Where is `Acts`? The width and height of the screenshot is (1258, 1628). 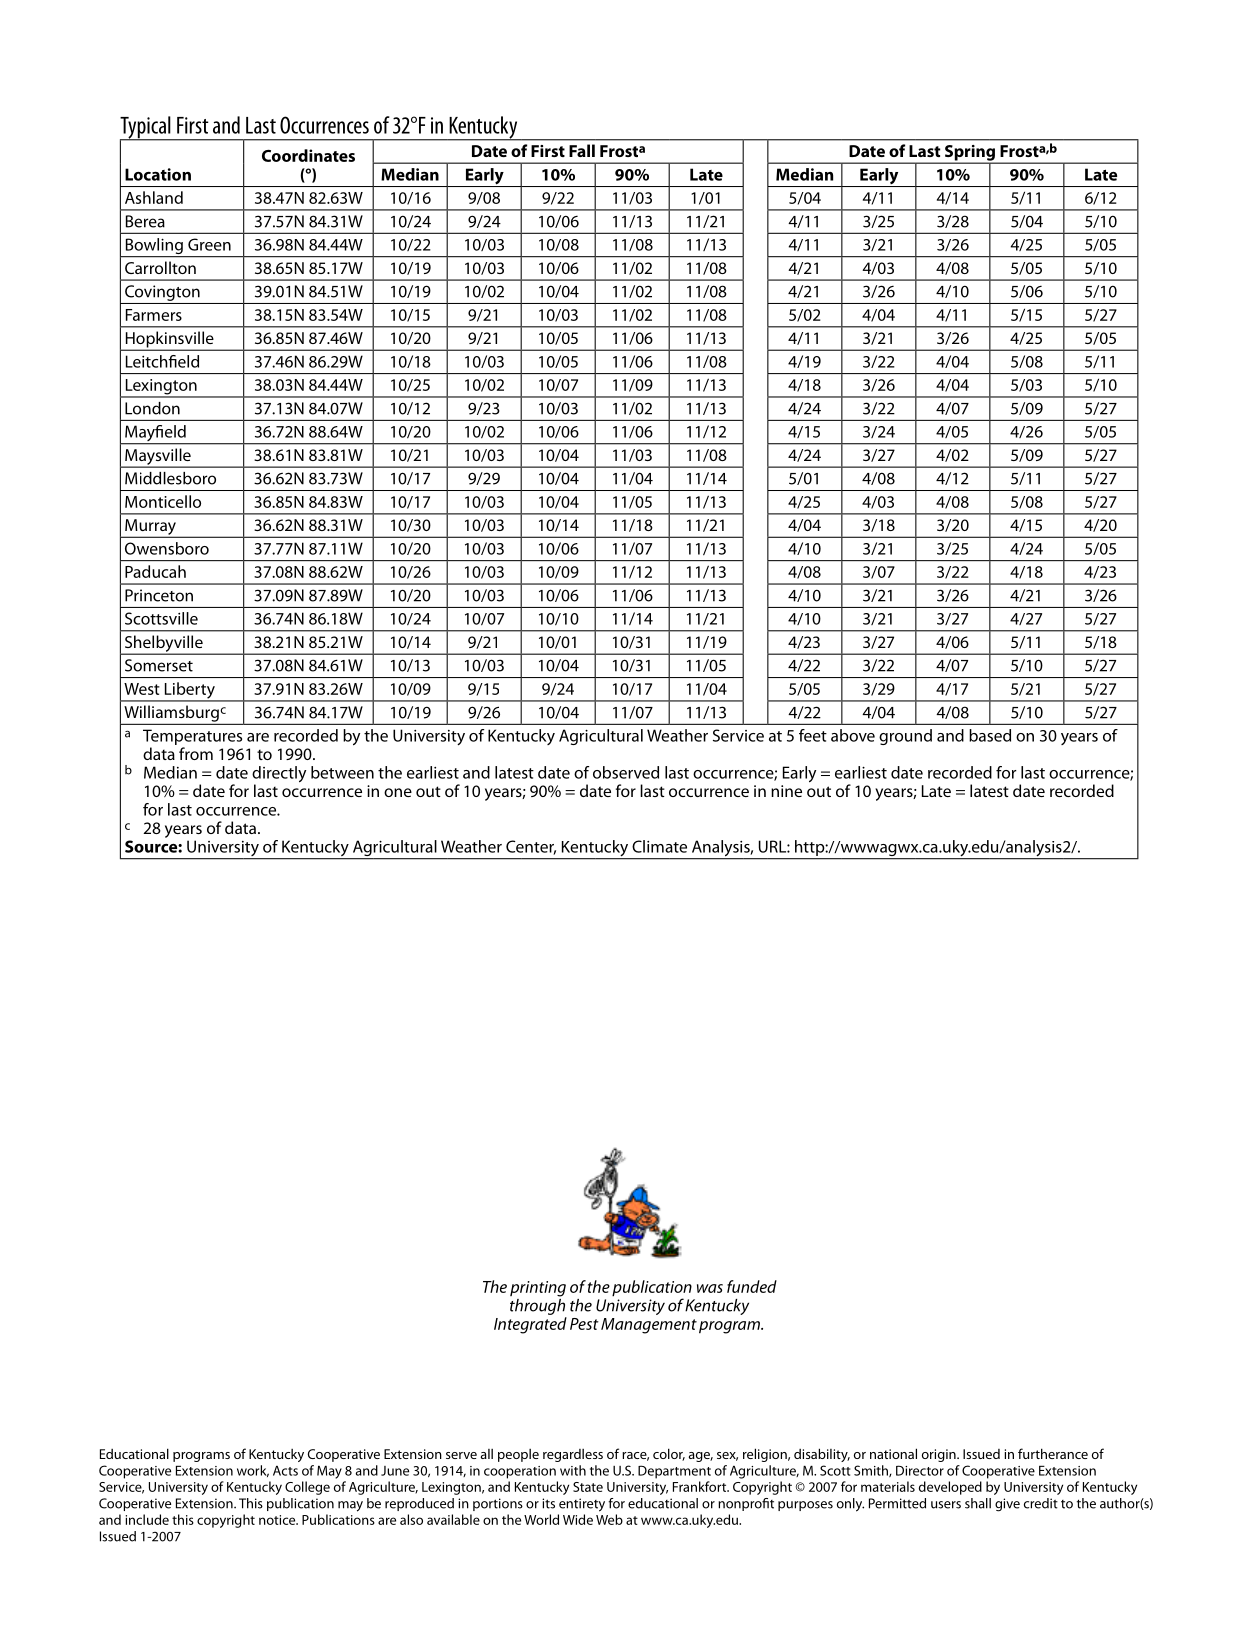 Acts is located at coordinates (285, 1471).
